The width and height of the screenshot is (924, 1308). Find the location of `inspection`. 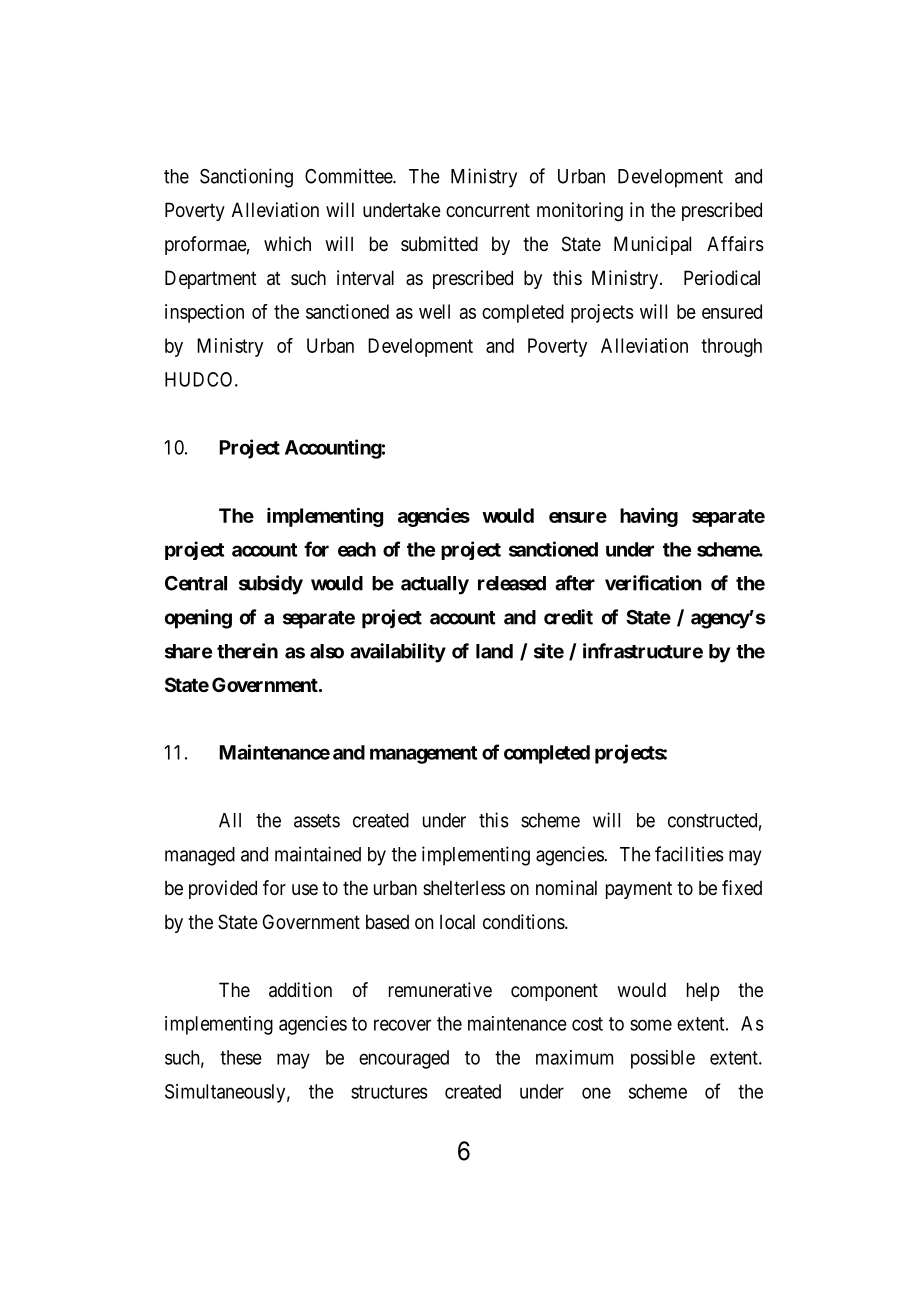

inspection is located at coordinates (204, 313).
